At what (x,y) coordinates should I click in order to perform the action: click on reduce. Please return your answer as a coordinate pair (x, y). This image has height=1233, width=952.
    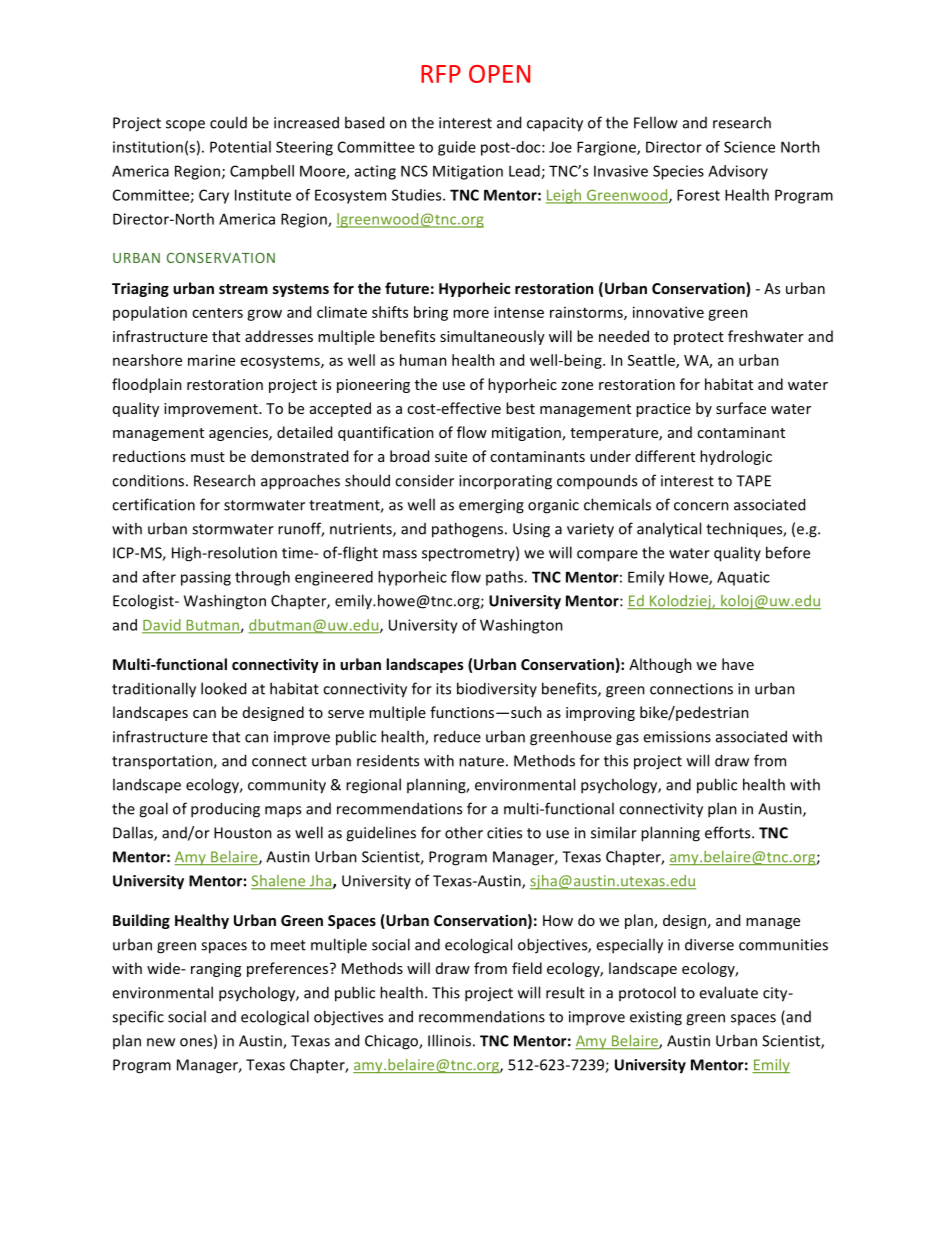
    Looking at the image, I should click on (457, 736).
